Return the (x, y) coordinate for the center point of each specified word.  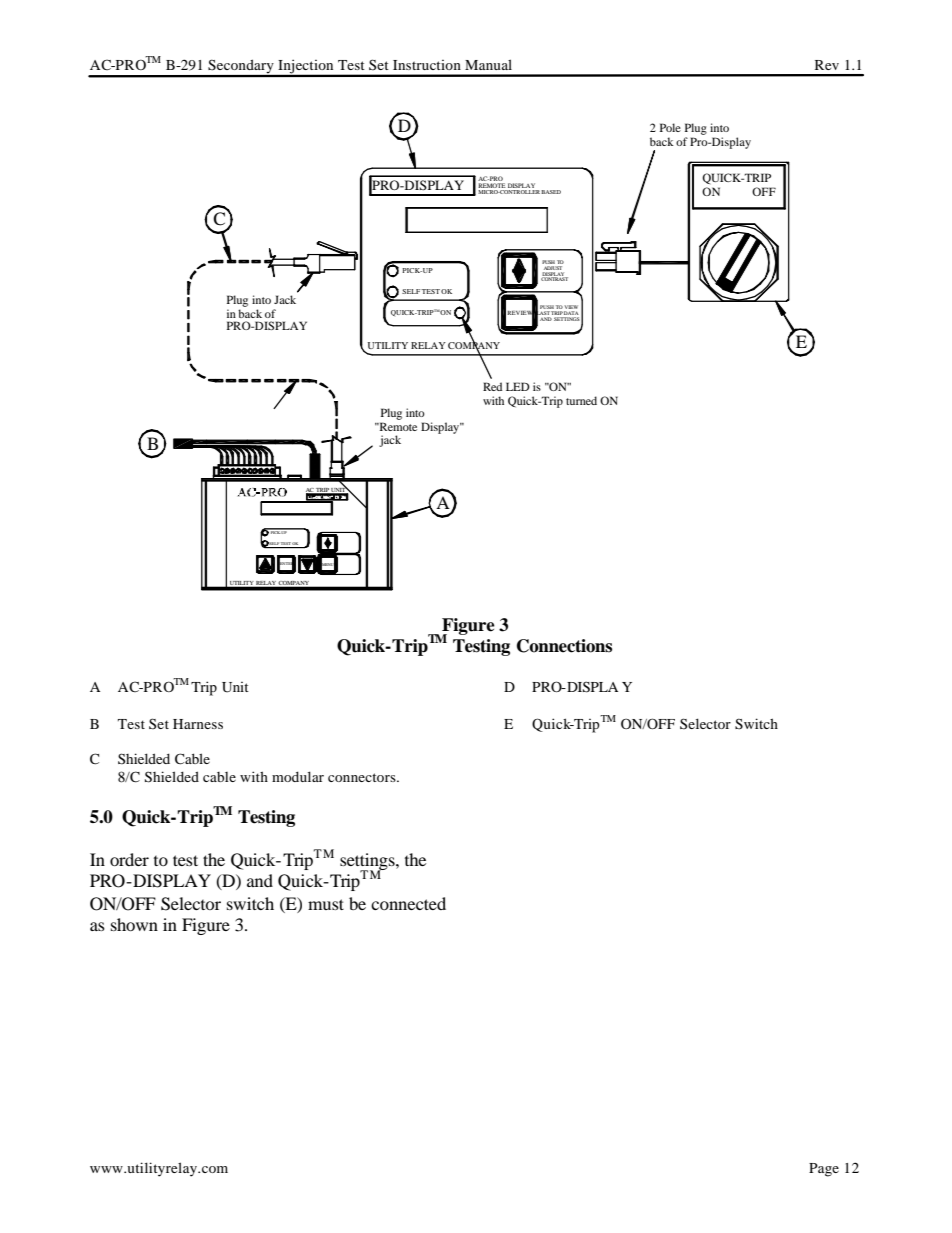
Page (824, 1170)
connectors (363, 777)
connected (408, 903)
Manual (488, 64)
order (129, 859)
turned (581, 400)
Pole (670, 127)
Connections (564, 646)
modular (298, 776)
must (326, 904)
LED (518, 386)
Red (492, 386)
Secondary (241, 68)
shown (134, 924)
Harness (198, 724)
